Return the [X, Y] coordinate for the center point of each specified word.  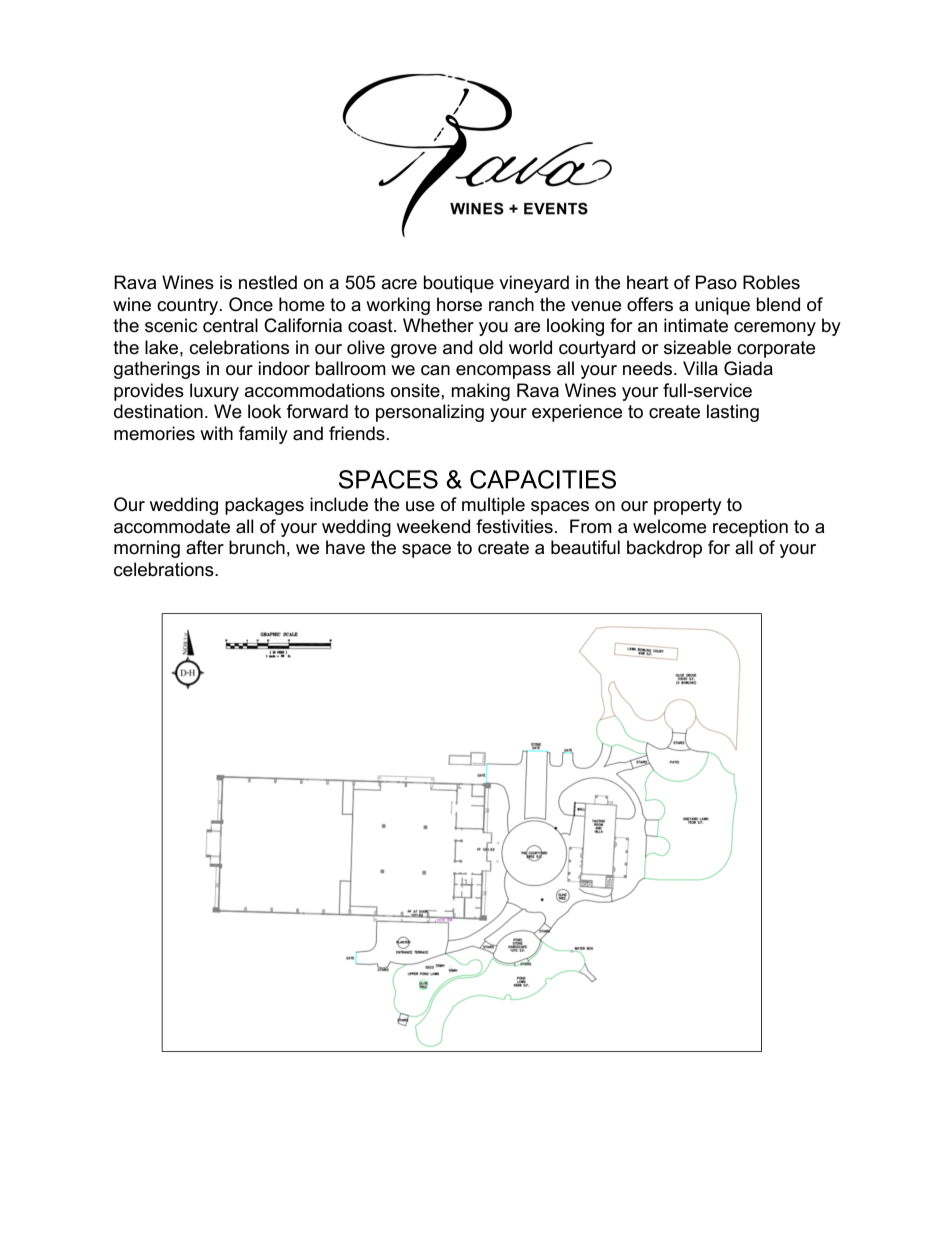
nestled [268, 282]
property [687, 506]
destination [158, 411]
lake [163, 347]
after [205, 547]
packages [264, 506]
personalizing [430, 413]
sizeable [697, 347]
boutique [459, 284]
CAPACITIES [543, 479]
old [491, 347]
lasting [733, 413]
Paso [716, 282]
